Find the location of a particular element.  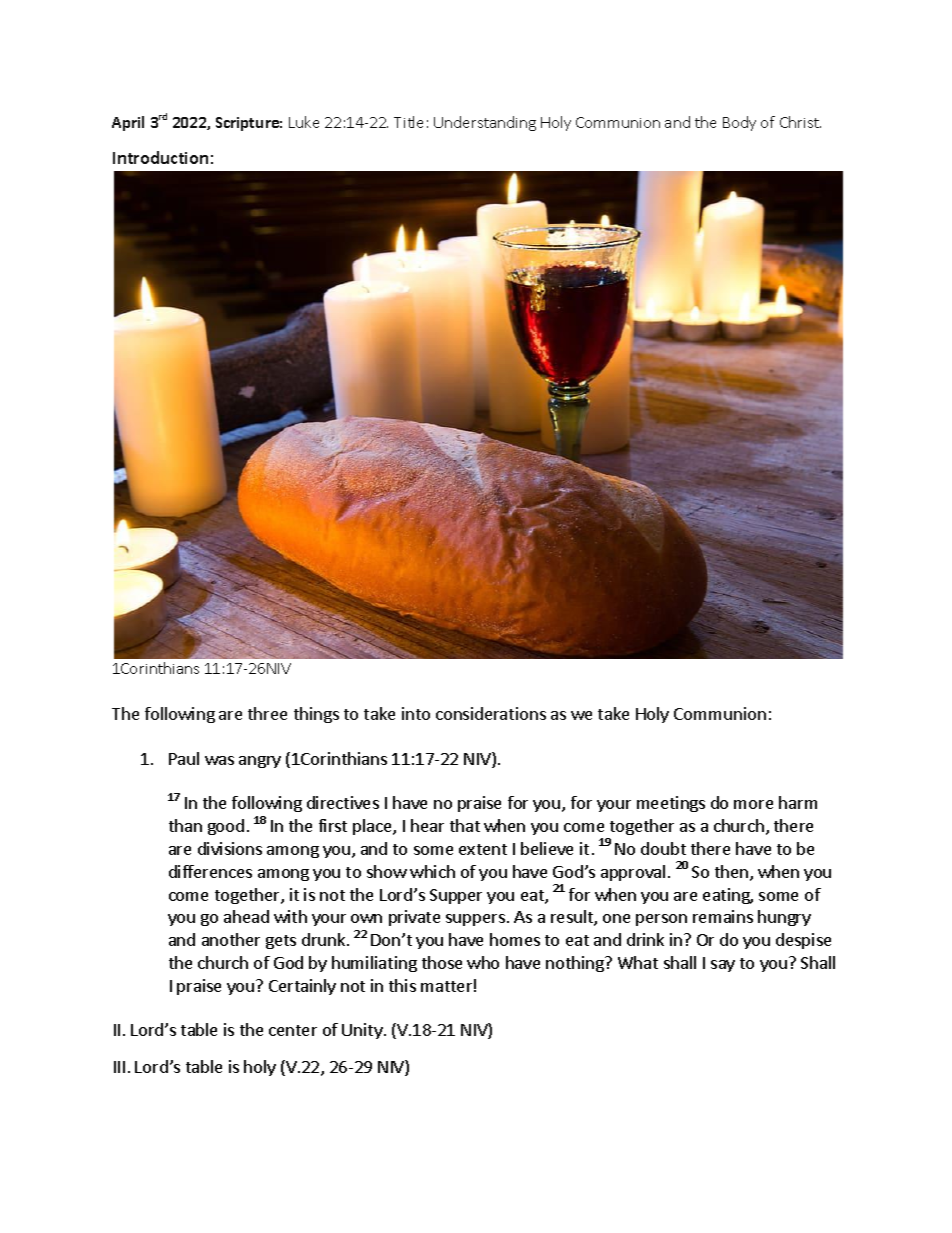

three is located at coordinates (267, 713).
